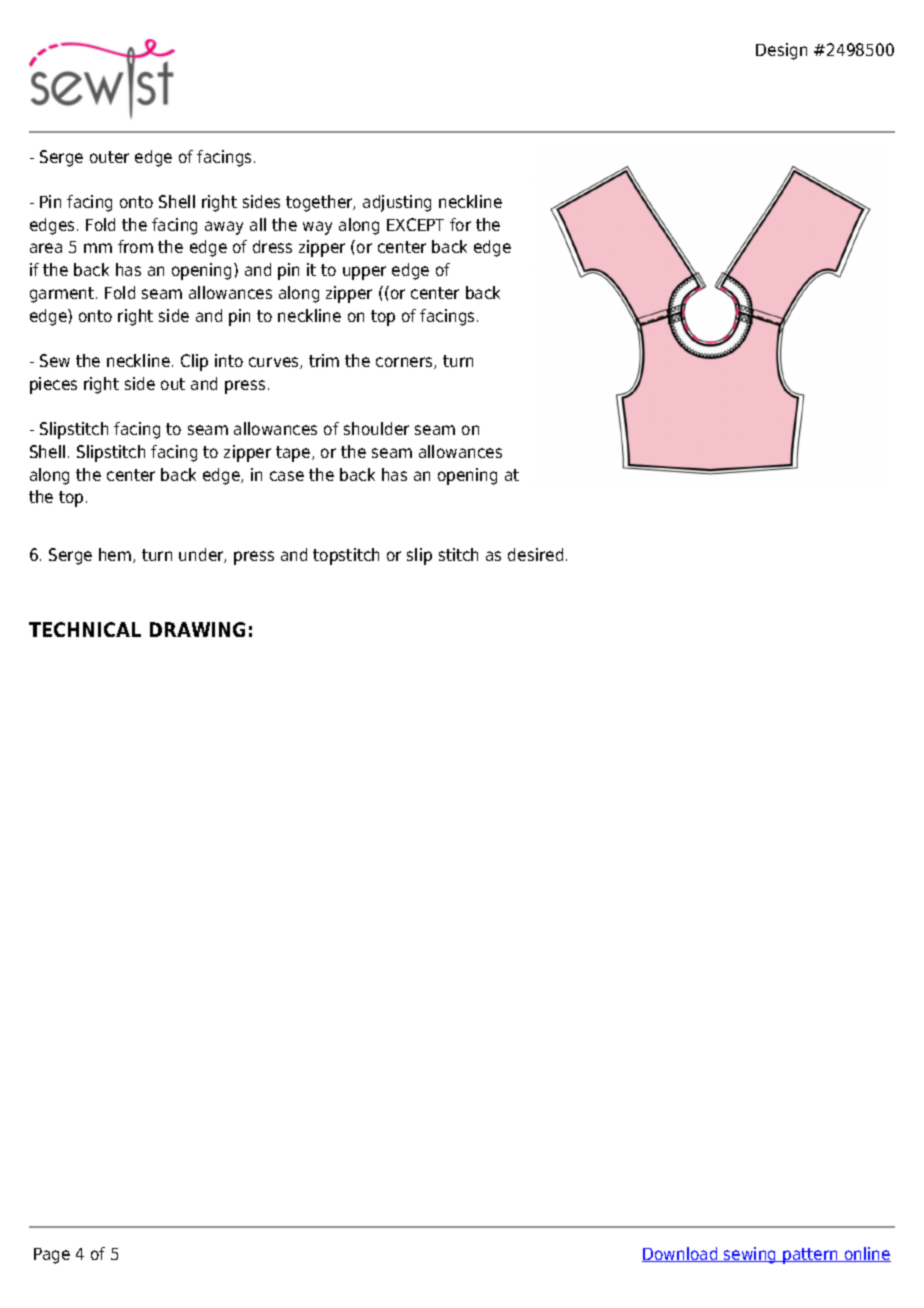  Describe the element at coordinates (52, 1256) in the image. I see `Page` at that location.
